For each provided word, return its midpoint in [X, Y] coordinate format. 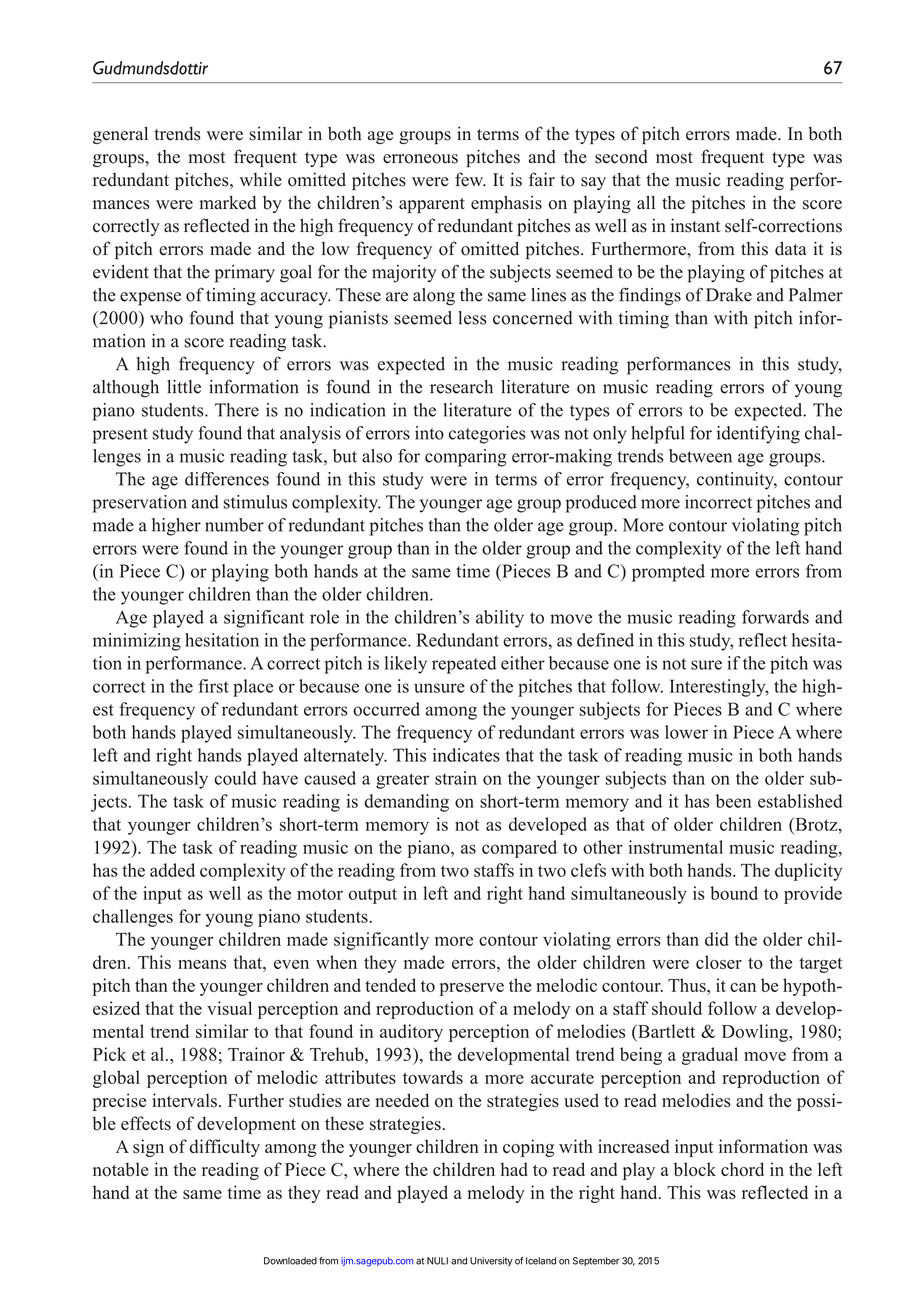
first [213, 686]
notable [121, 1169]
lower [686, 732]
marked [227, 202]
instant [695, 225]
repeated [464, 665]
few [470, 179]
